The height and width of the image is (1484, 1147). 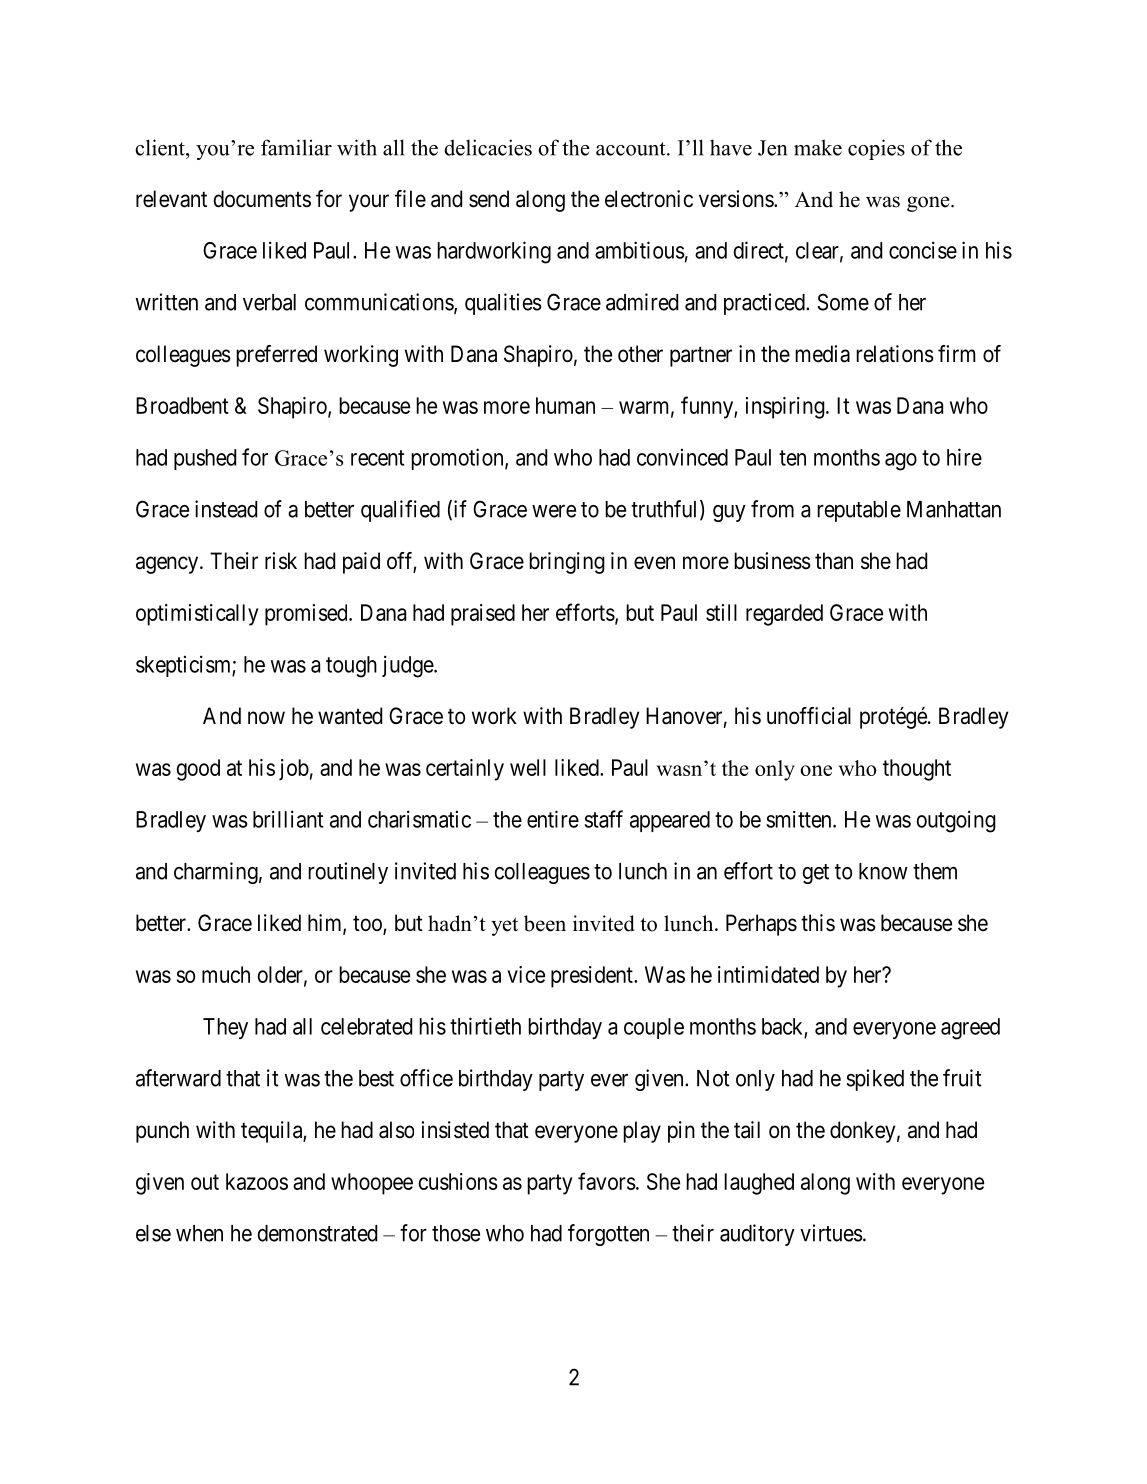 I want to click on know, so click(x=883, y=871).
